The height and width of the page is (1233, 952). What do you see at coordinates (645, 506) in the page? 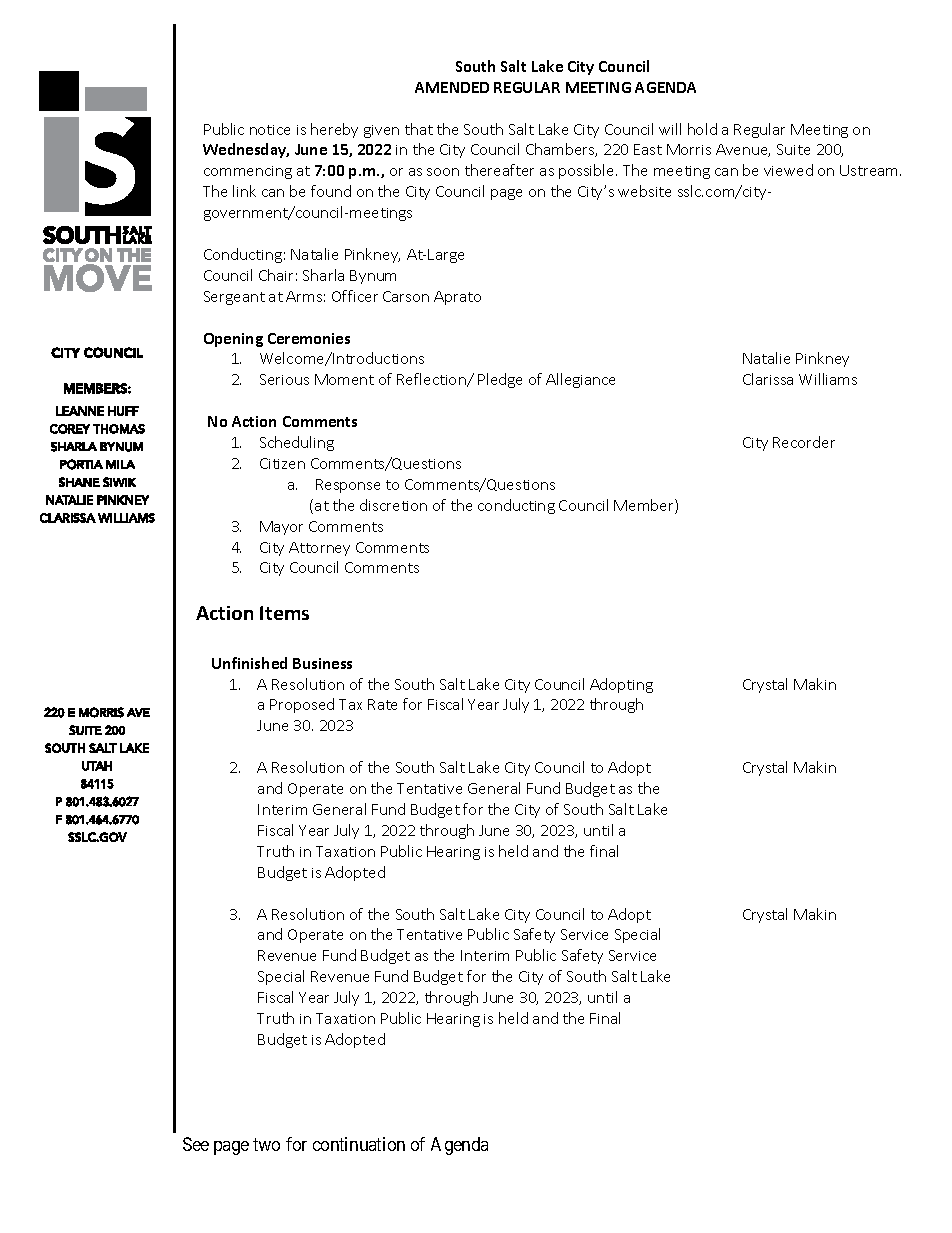
I see `Member` at bounding box center [645, 506].
